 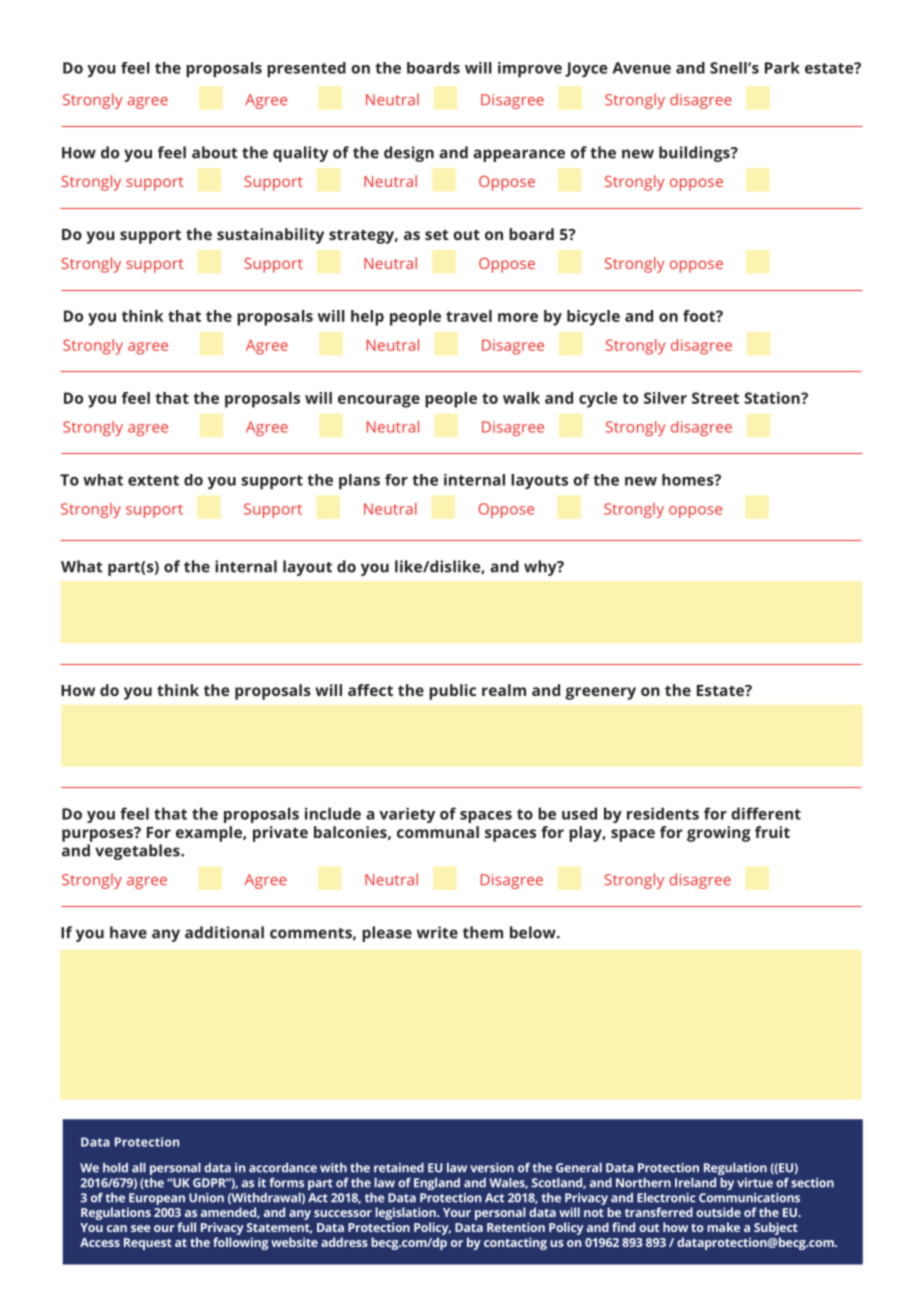 I want to click on design, so click(x=409, y=154).
